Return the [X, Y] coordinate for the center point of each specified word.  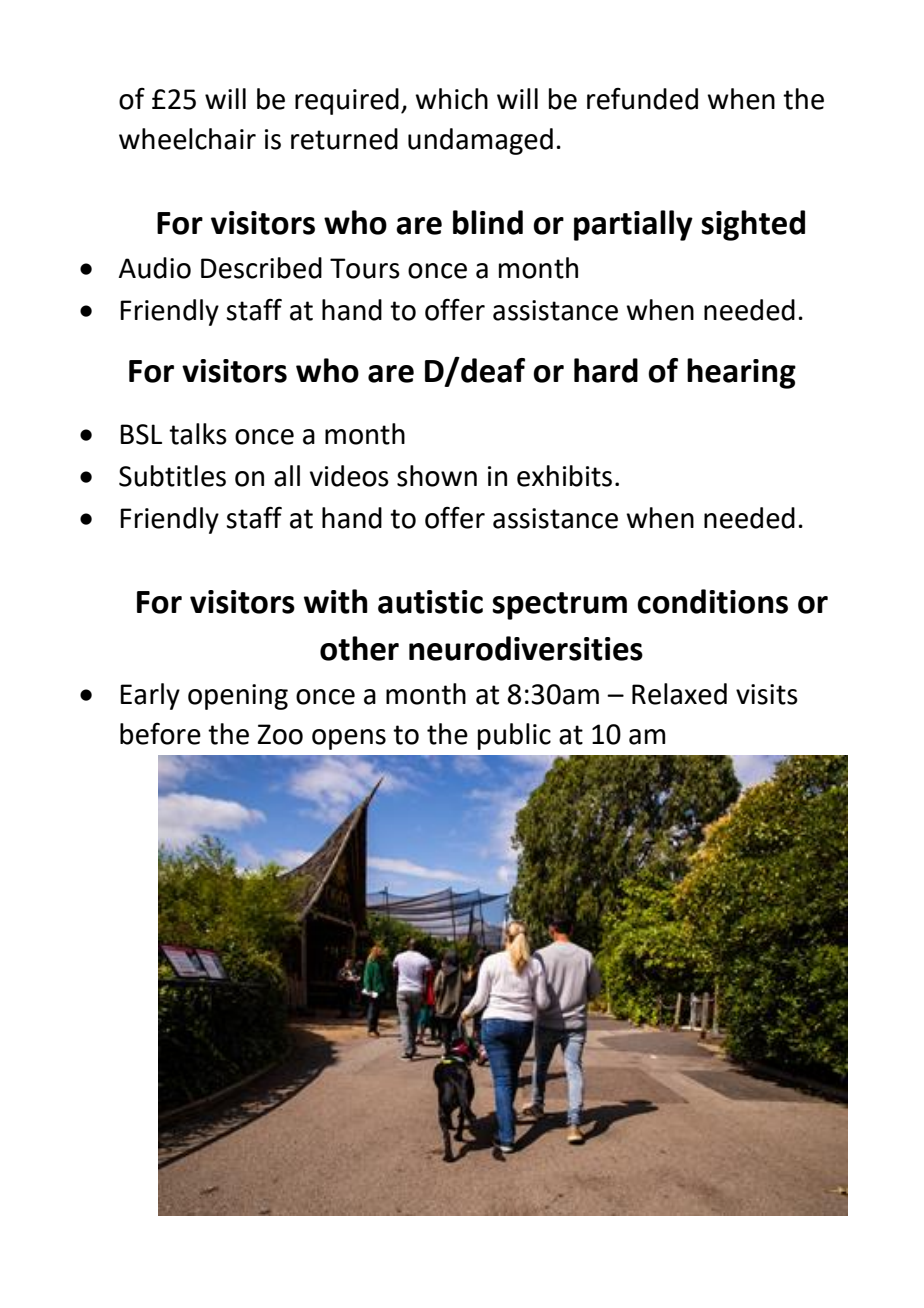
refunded [642, 99]
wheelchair [187, 139]
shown [437, 476]
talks [198, 434]
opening [238, 697]
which [451, 99]
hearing [741, 373]
